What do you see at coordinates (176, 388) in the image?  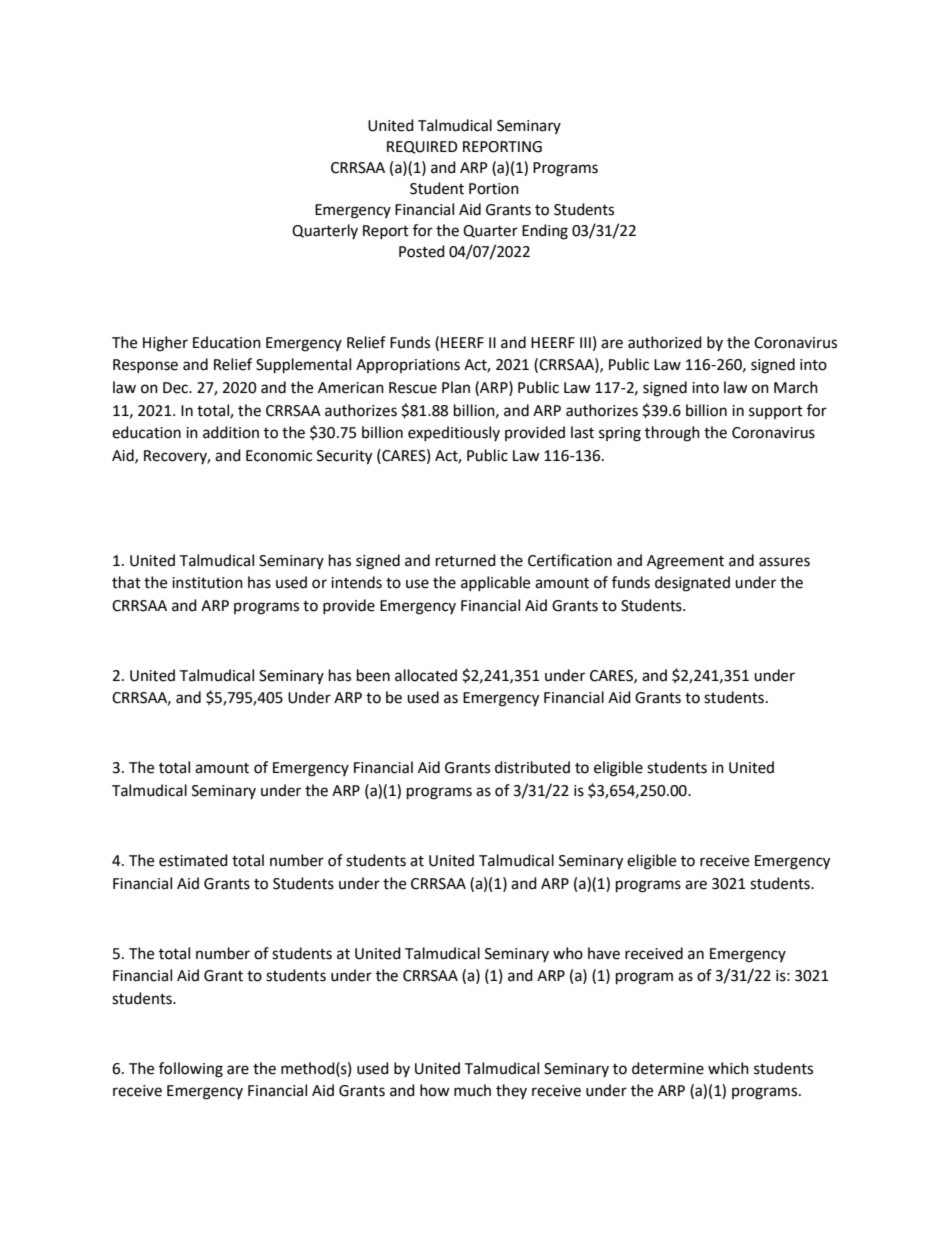 I see `Dec` at bounding box center [176, 388].
